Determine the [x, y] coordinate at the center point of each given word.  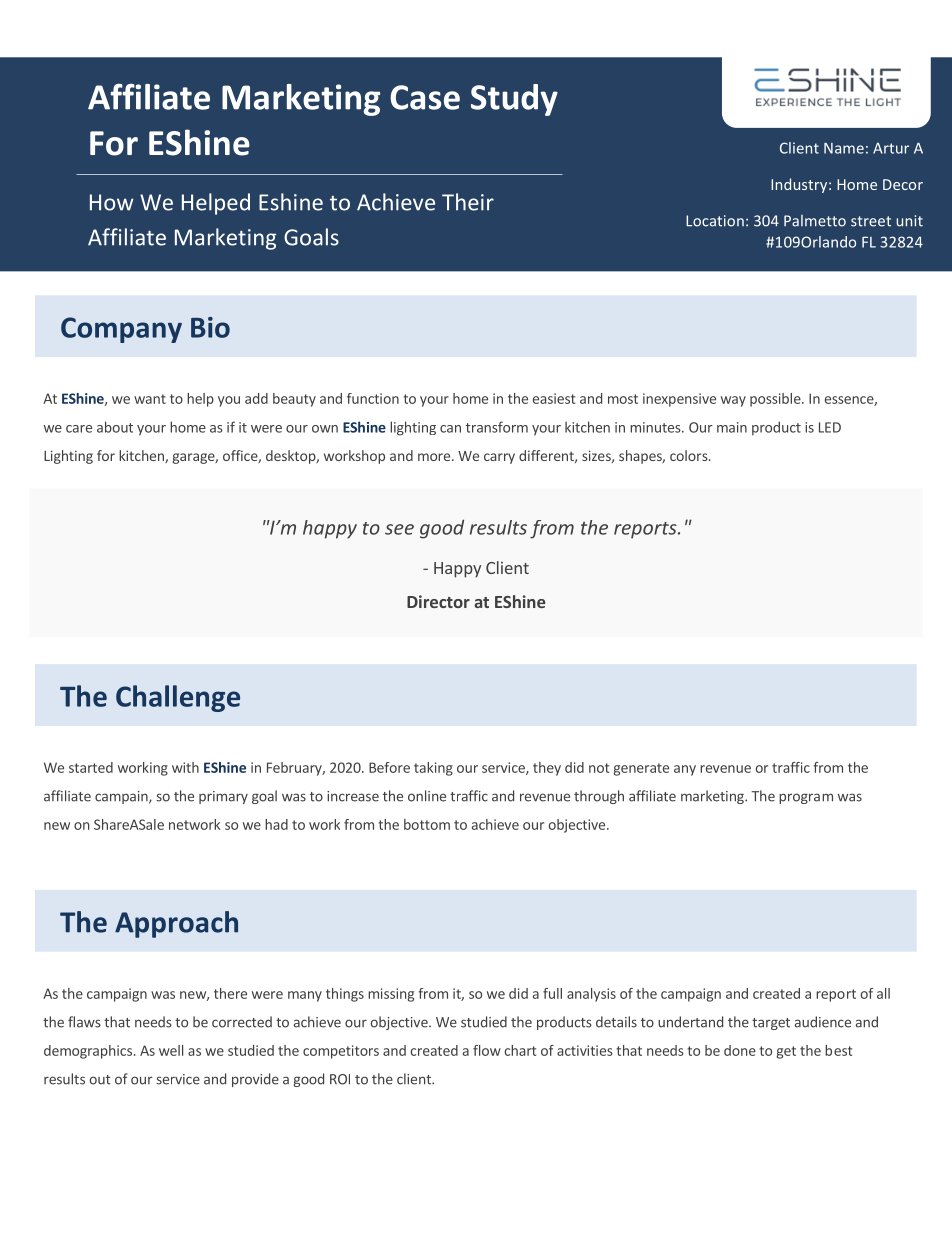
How [111, 202]
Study [514, 100]
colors [690, 455]
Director [438, 601]
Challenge [178, 698]
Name [844, 148]
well [171, 1050]
